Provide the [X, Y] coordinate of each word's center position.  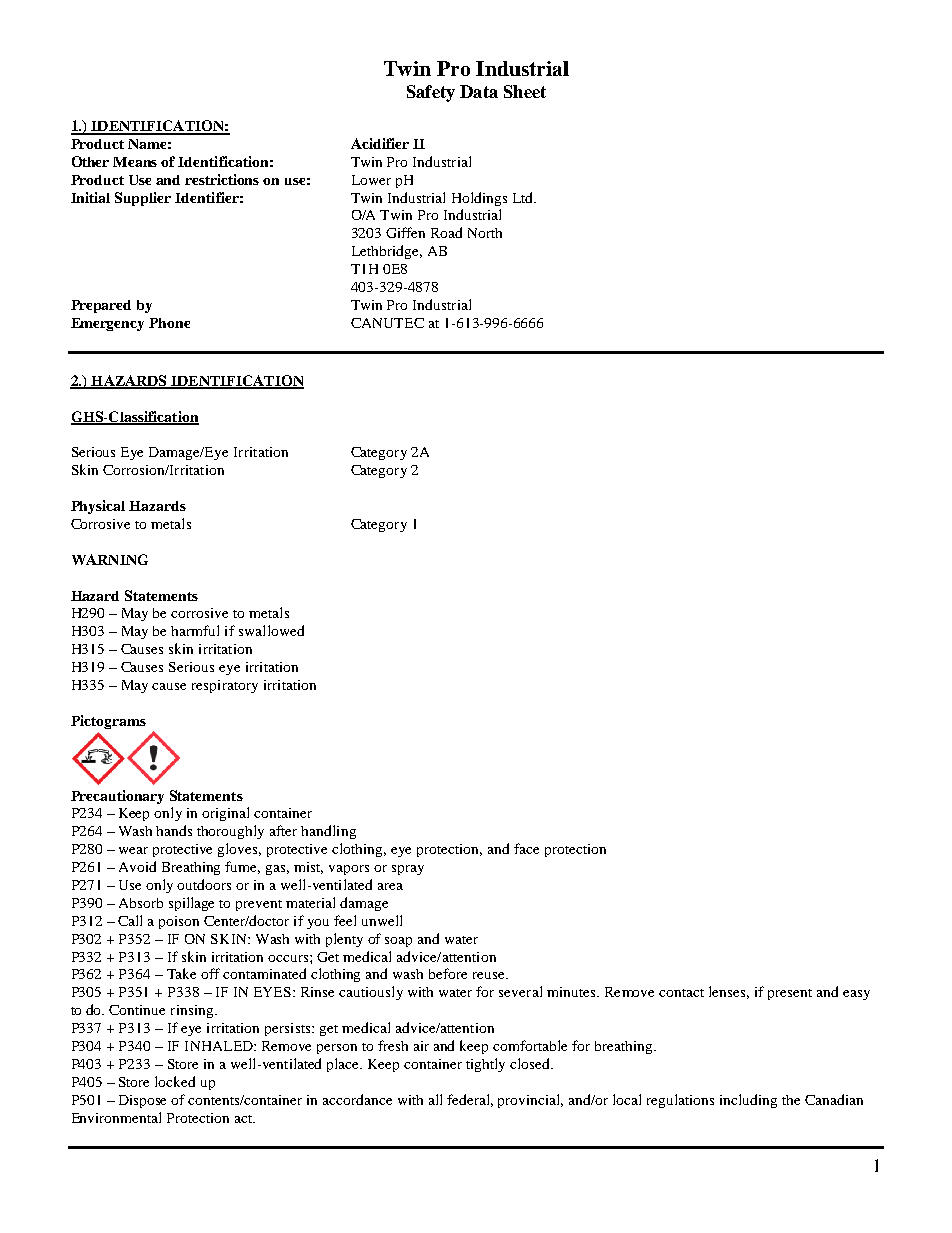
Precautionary [117, 797]
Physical [98, 507]
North [485, 233]
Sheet [525, 91]
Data [479, 91]
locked [175, 1081]
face [526, 848]
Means [135, 162]
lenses [729, 992]
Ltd [524, 197]
